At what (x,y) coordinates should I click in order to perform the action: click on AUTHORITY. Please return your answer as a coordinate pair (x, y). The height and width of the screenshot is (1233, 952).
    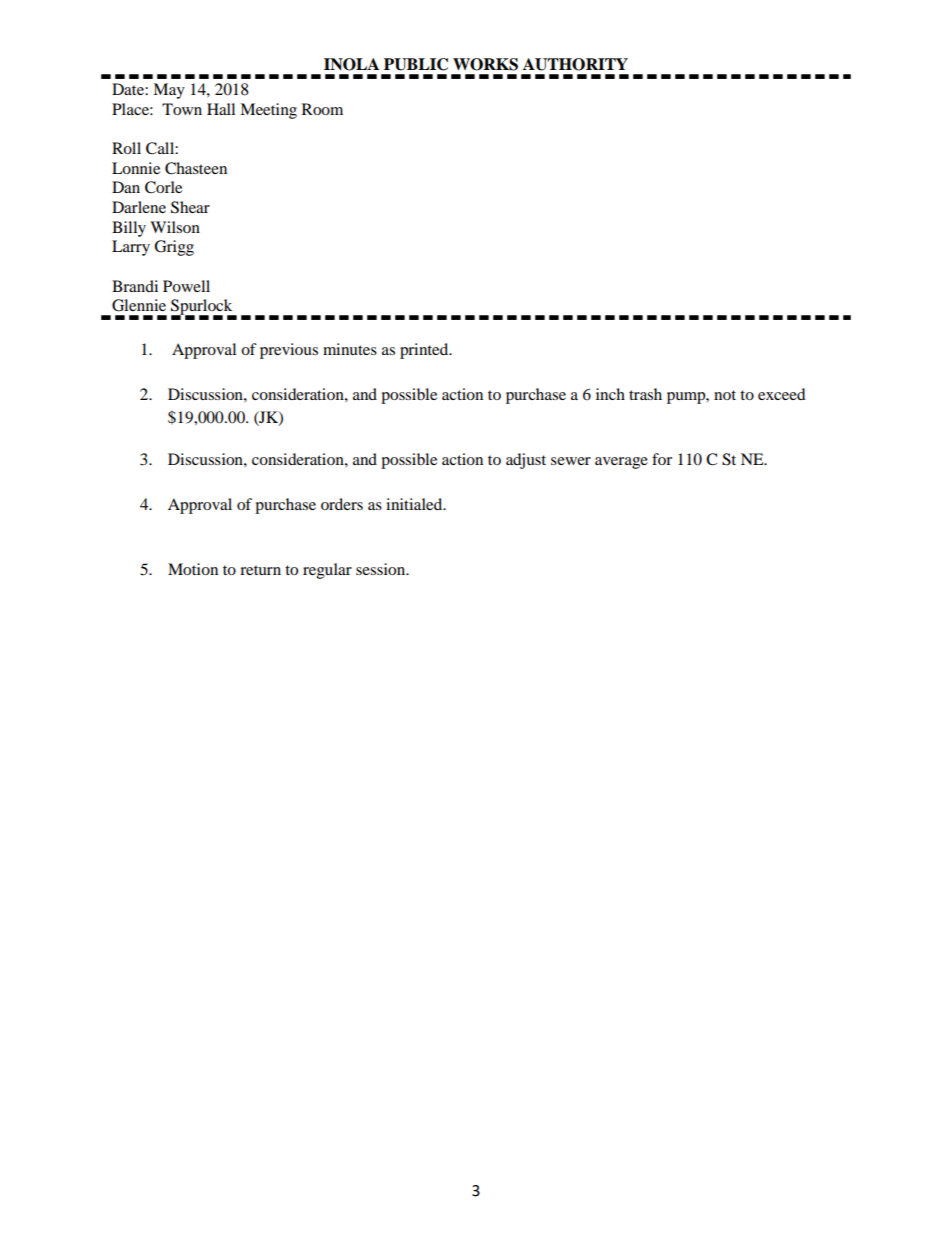
    Looking at the image, I should click on (575, 64).
